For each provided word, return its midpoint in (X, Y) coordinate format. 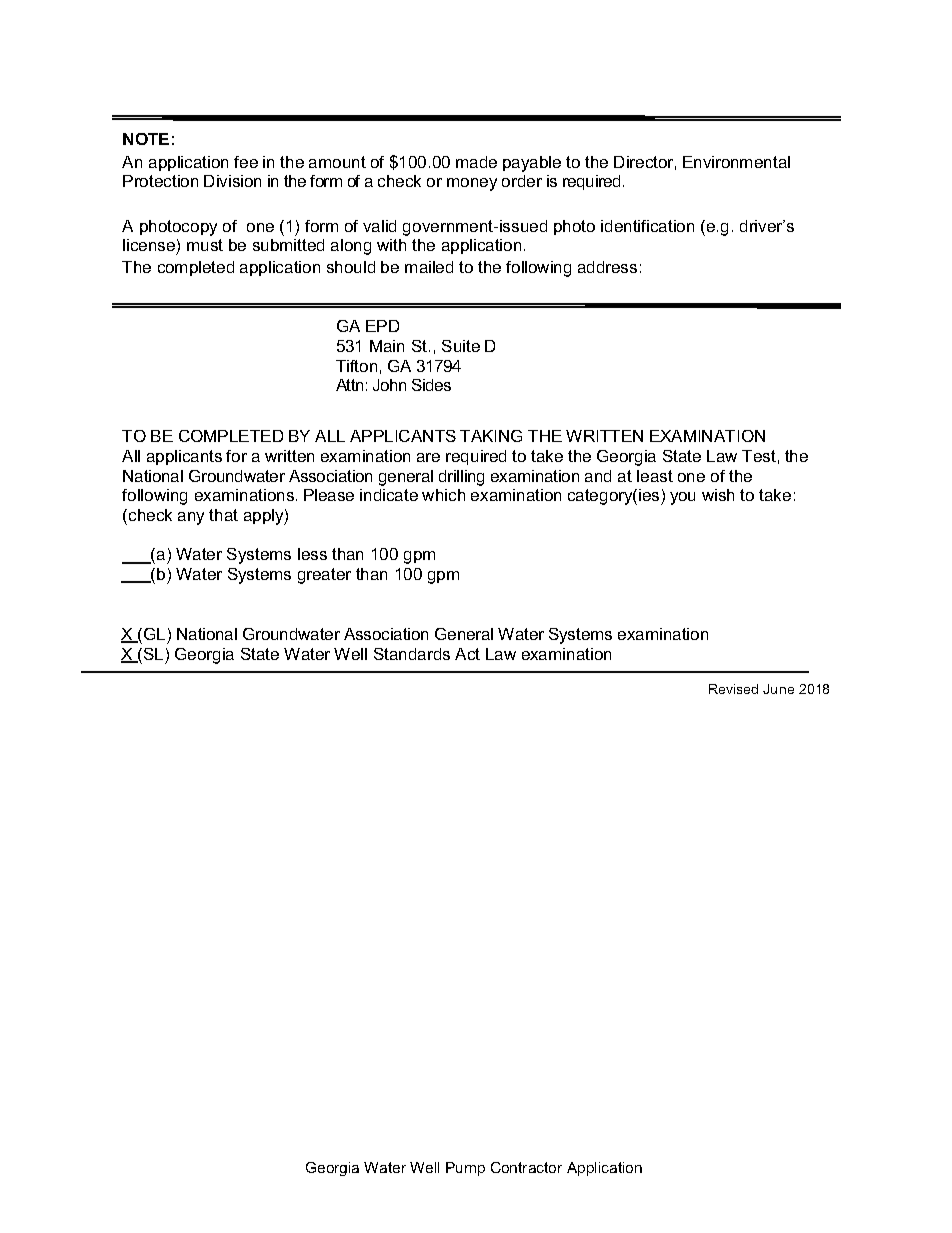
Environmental (736, 162)
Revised (733, 689)
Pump (465, 1169)
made (476, 162)
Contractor (526, 1167)
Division (232, 181)
